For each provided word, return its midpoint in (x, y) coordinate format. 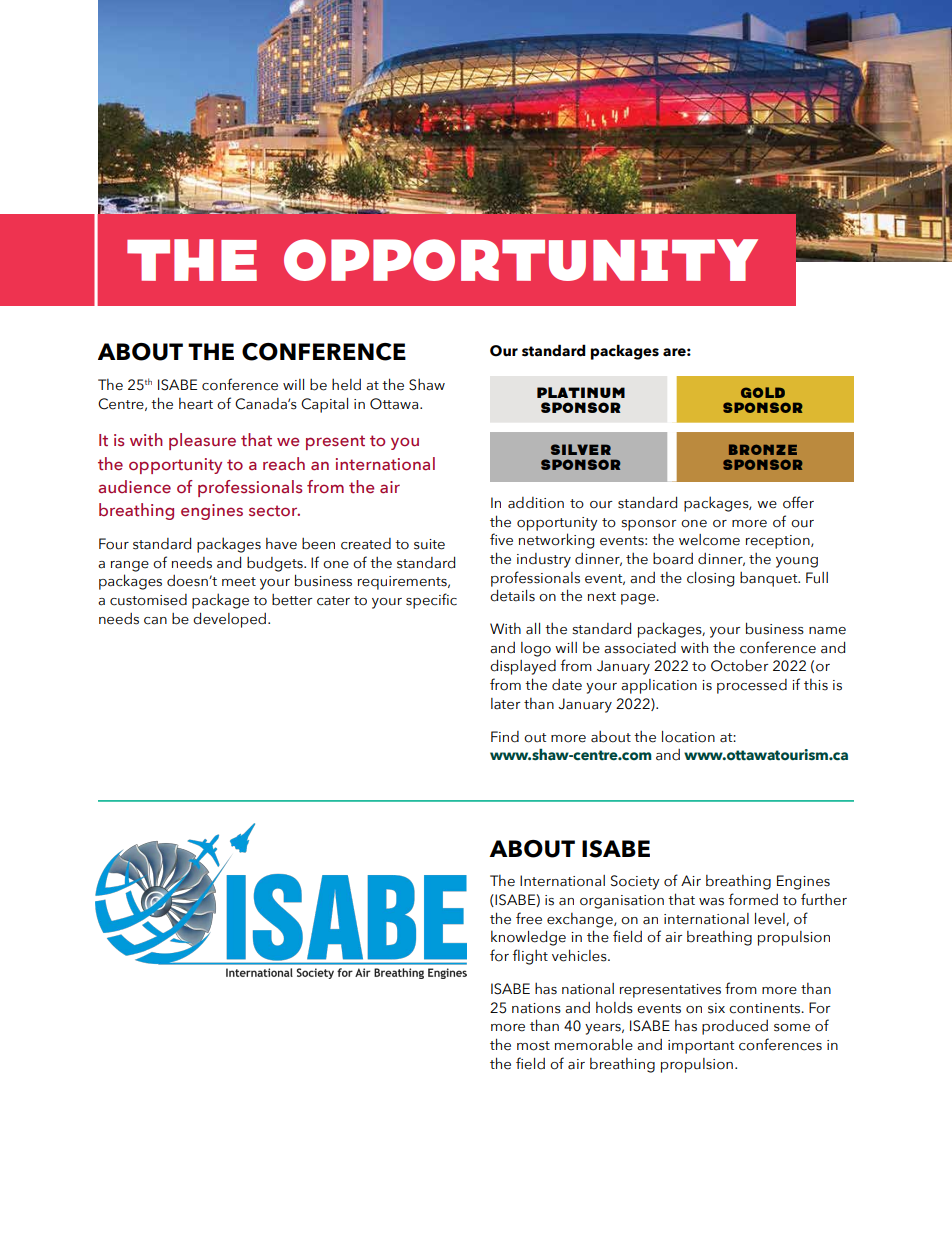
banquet (770, 579)
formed (753, 899)
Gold (763, 392)
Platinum (581, 392)
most (533, 1046)
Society (635, 882)
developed (229, 620)
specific (431, 601)
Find (505, 737)
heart (196, 404)
